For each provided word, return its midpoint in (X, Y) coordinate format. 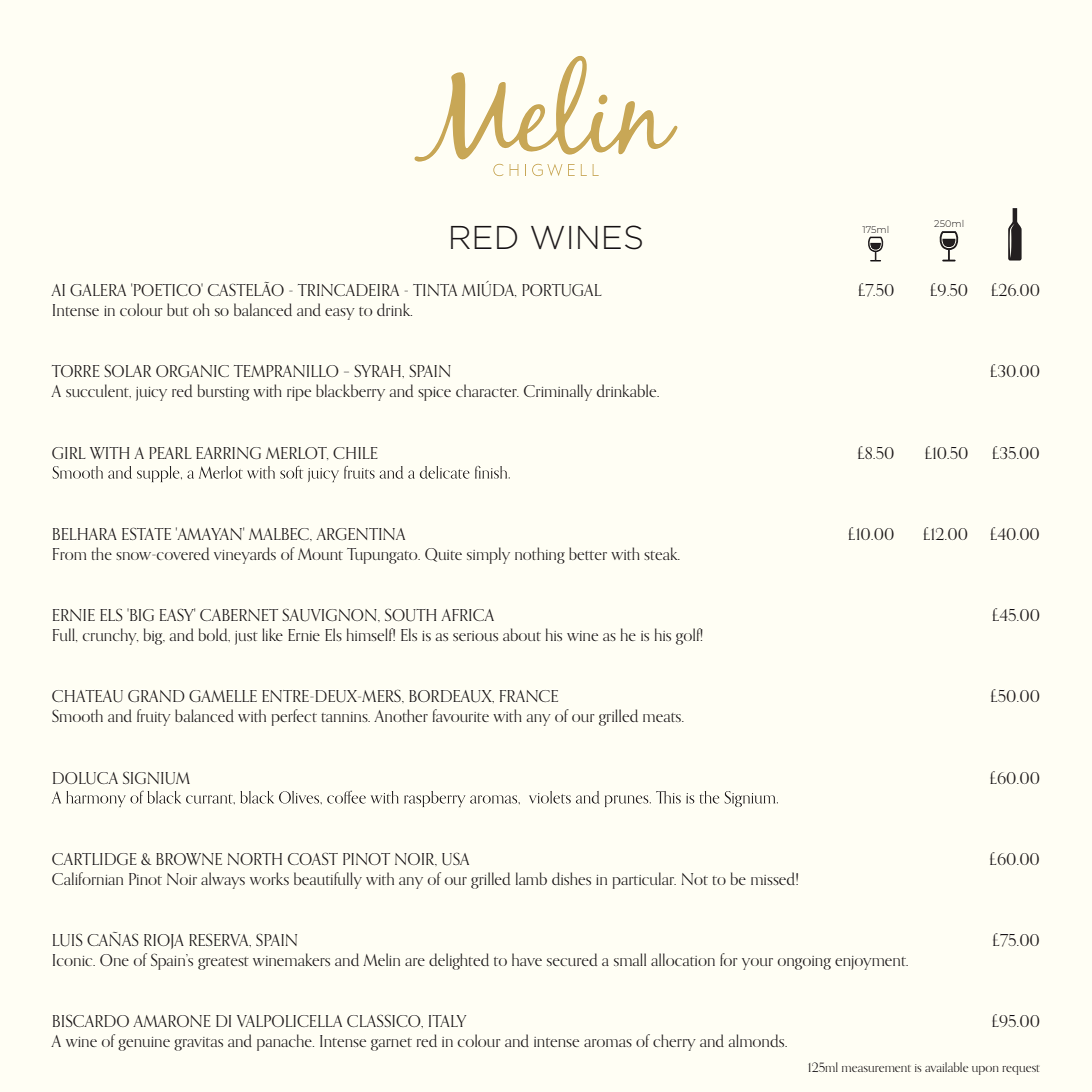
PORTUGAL (562, 290)
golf (689, 636)
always (223, 880)
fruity (154, 717)
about (522, 634)
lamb (531, 878)
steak (662, 553)
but (178, 309)
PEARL (170, 453)
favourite (461, 715)
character (487, 390)
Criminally (558, 392)
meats (663, 717)
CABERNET (239, 615)
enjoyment (871, 963)
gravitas (198, 1044)
